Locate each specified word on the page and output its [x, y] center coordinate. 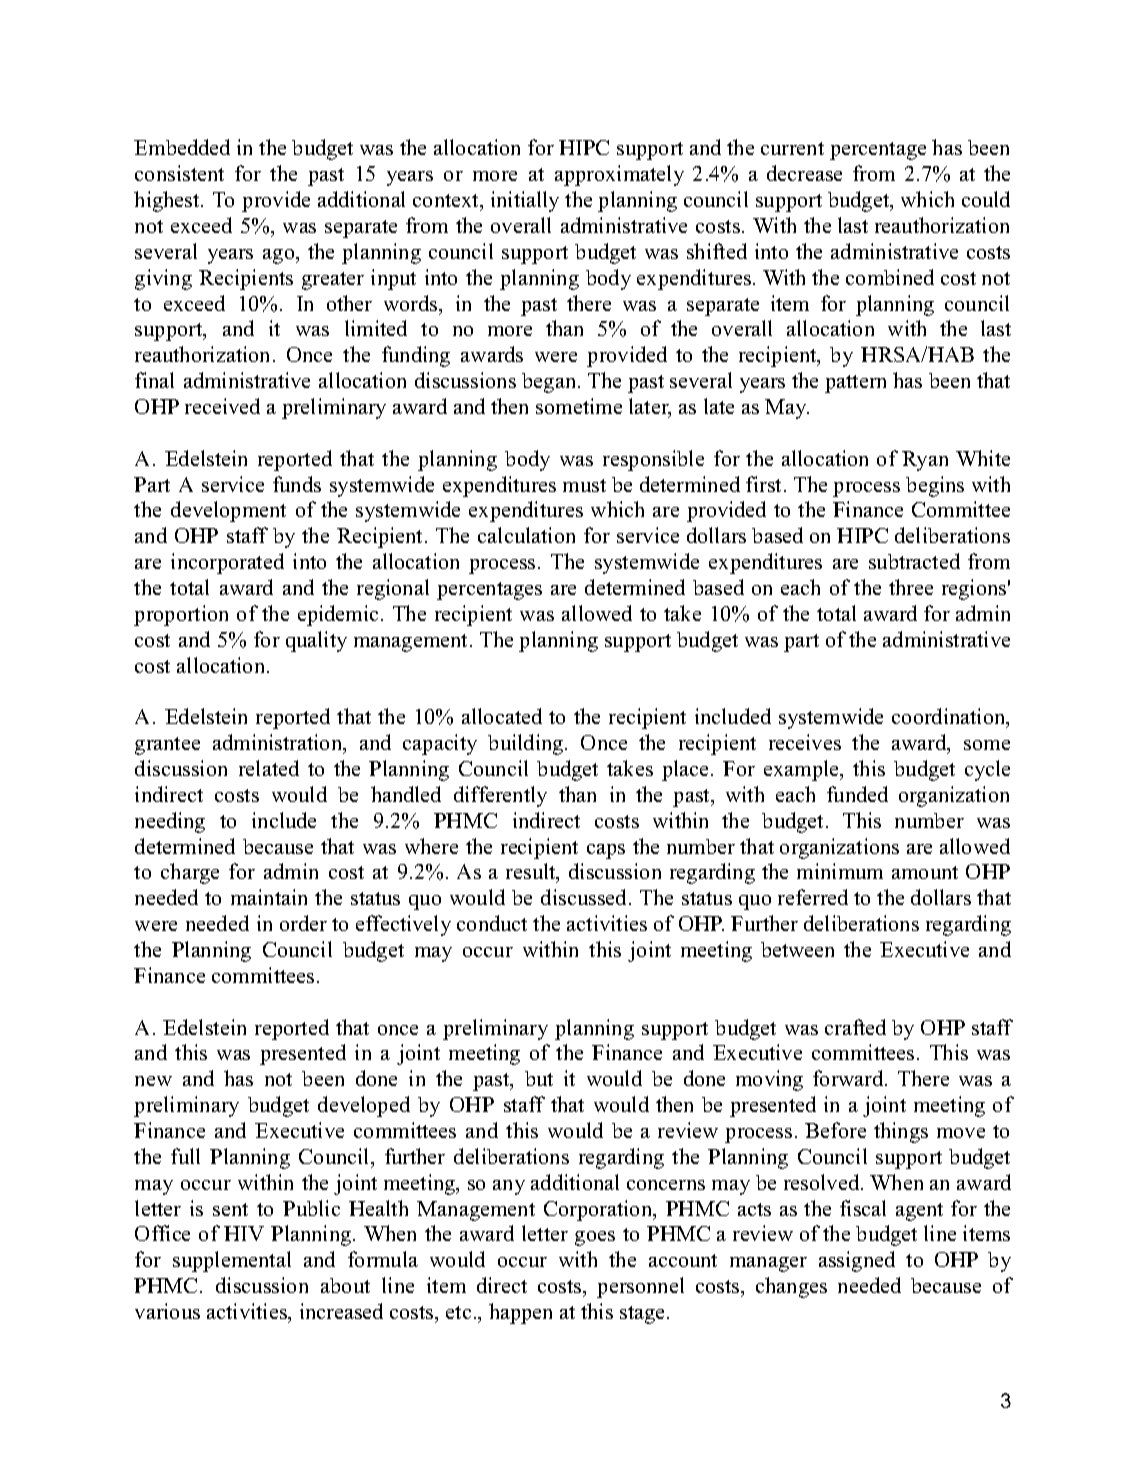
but [539, 1078]
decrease [804, 173]
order [303, 923]
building [527, 744]
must [584, 485]
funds [297, 484]
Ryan [925, 461]
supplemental [232, 1261]
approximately [619, 175]
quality [316, 641]
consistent [179, 173]
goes [595, 1238]
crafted [855, 1027]
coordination [949, 718]
